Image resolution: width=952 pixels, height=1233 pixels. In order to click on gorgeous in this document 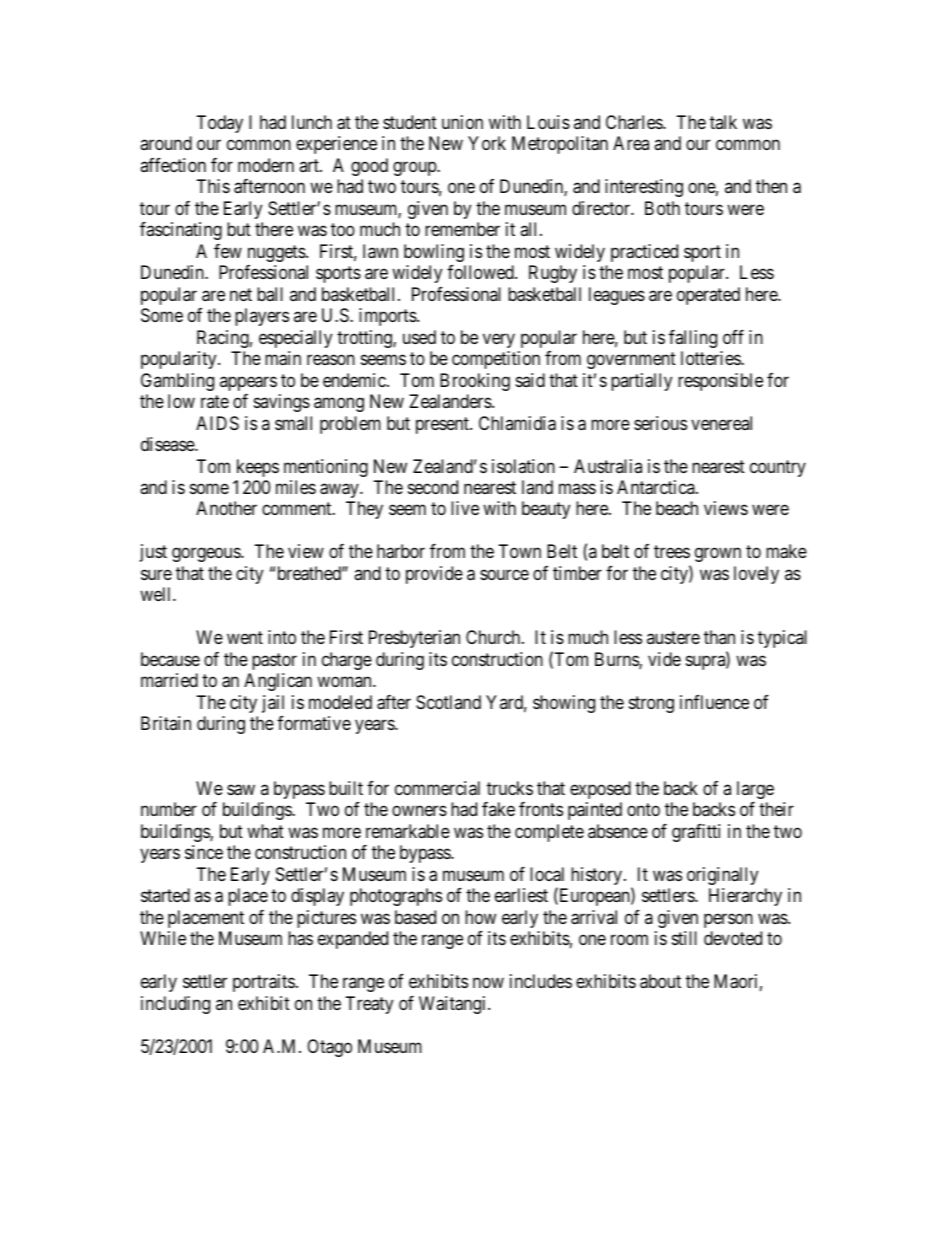, I will do `click(207, 555)`.
